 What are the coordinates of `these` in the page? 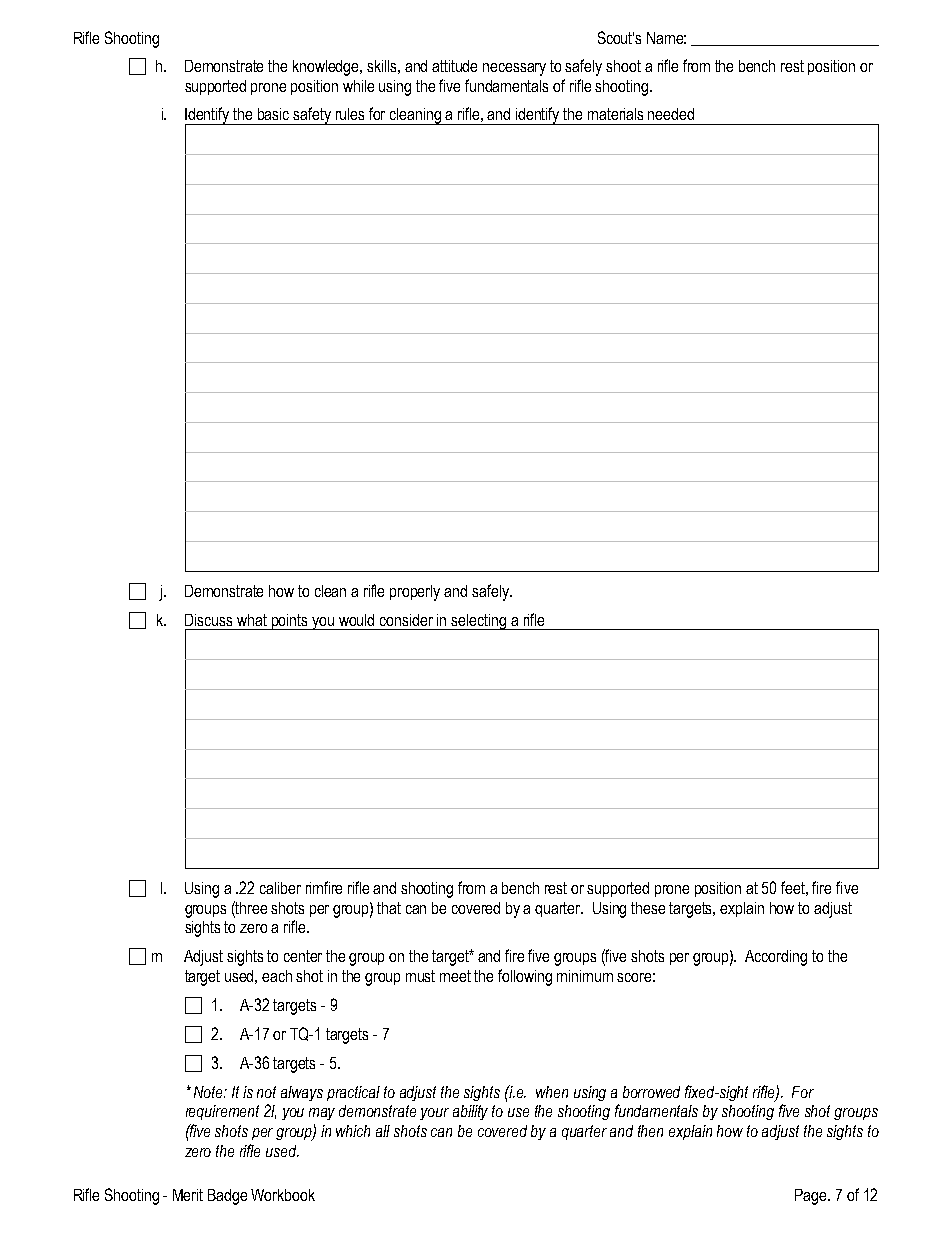 It's located at (648, 908).
